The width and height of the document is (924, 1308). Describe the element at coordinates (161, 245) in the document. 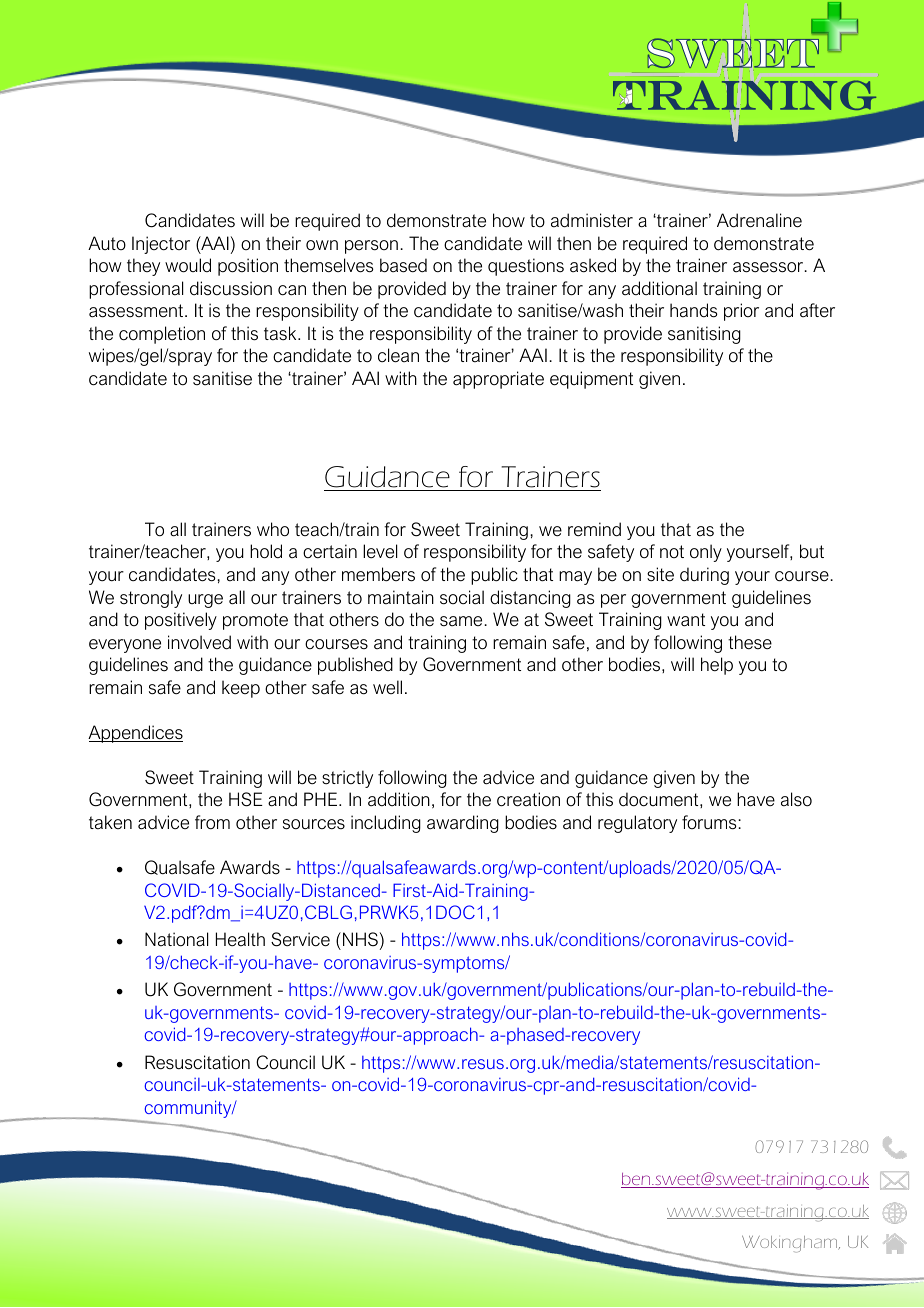

I see `Injector` at that location.
